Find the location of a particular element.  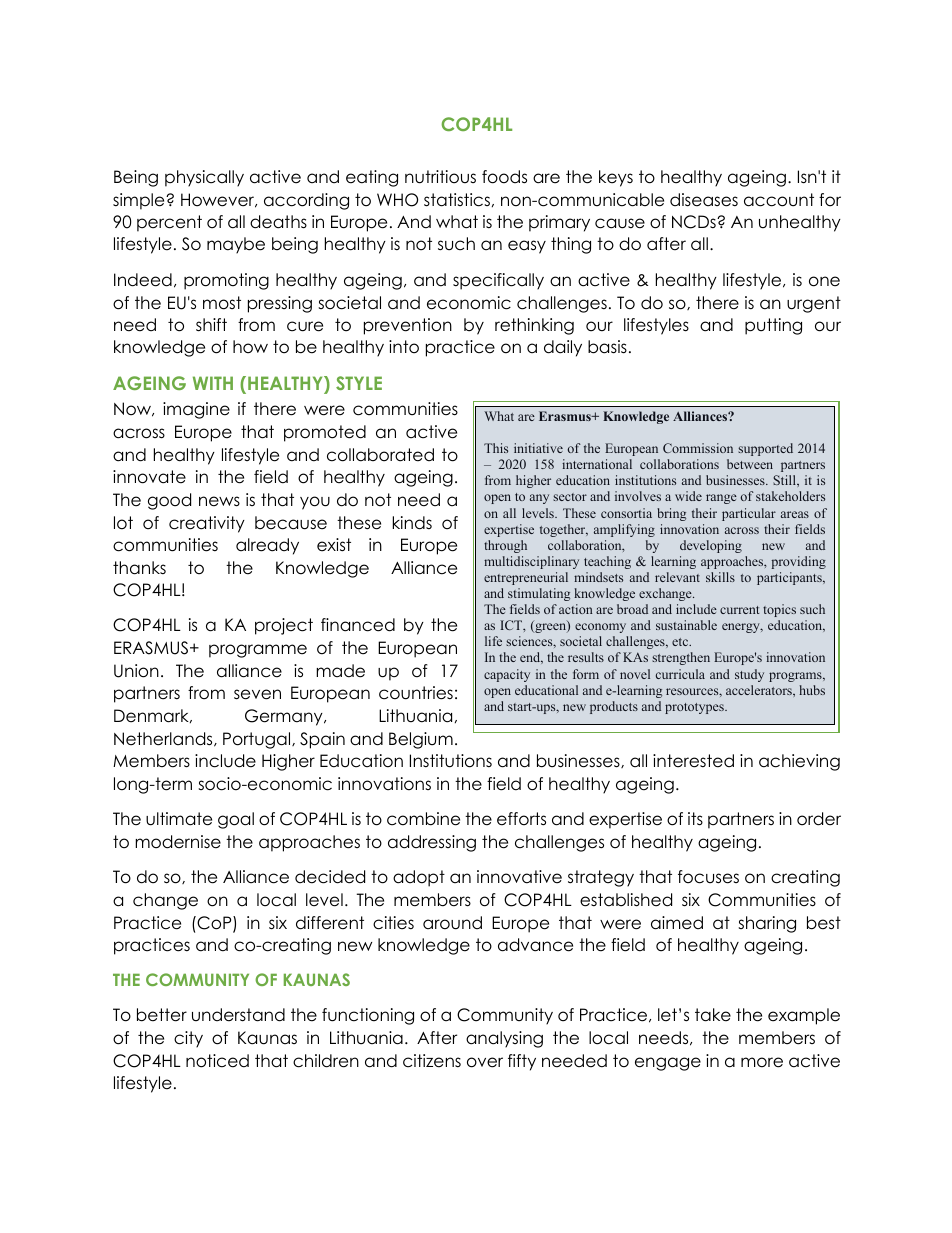

However is located at coordinates (219, 200).
